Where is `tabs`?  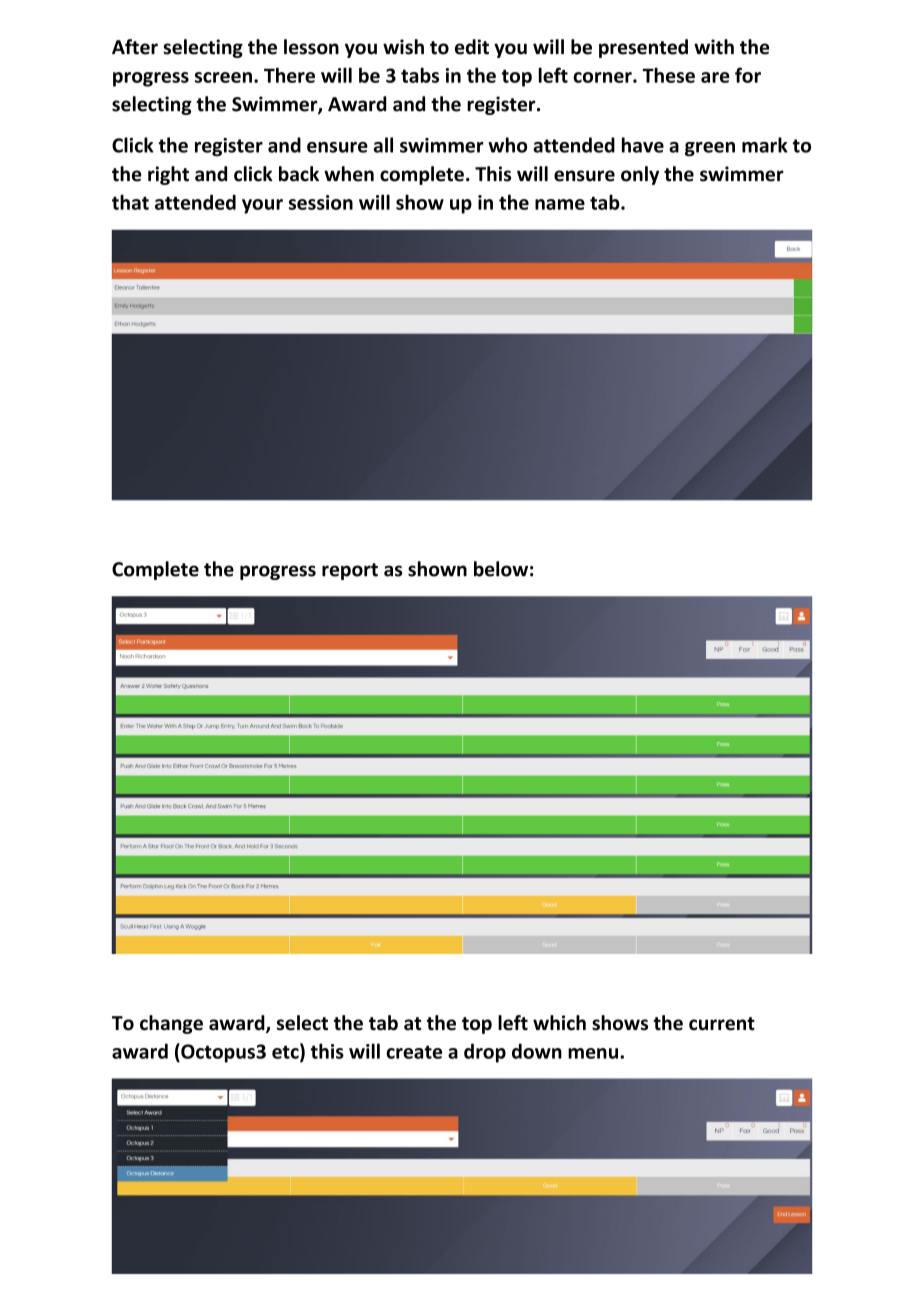
tabs is located at coordinates (420, 75).
